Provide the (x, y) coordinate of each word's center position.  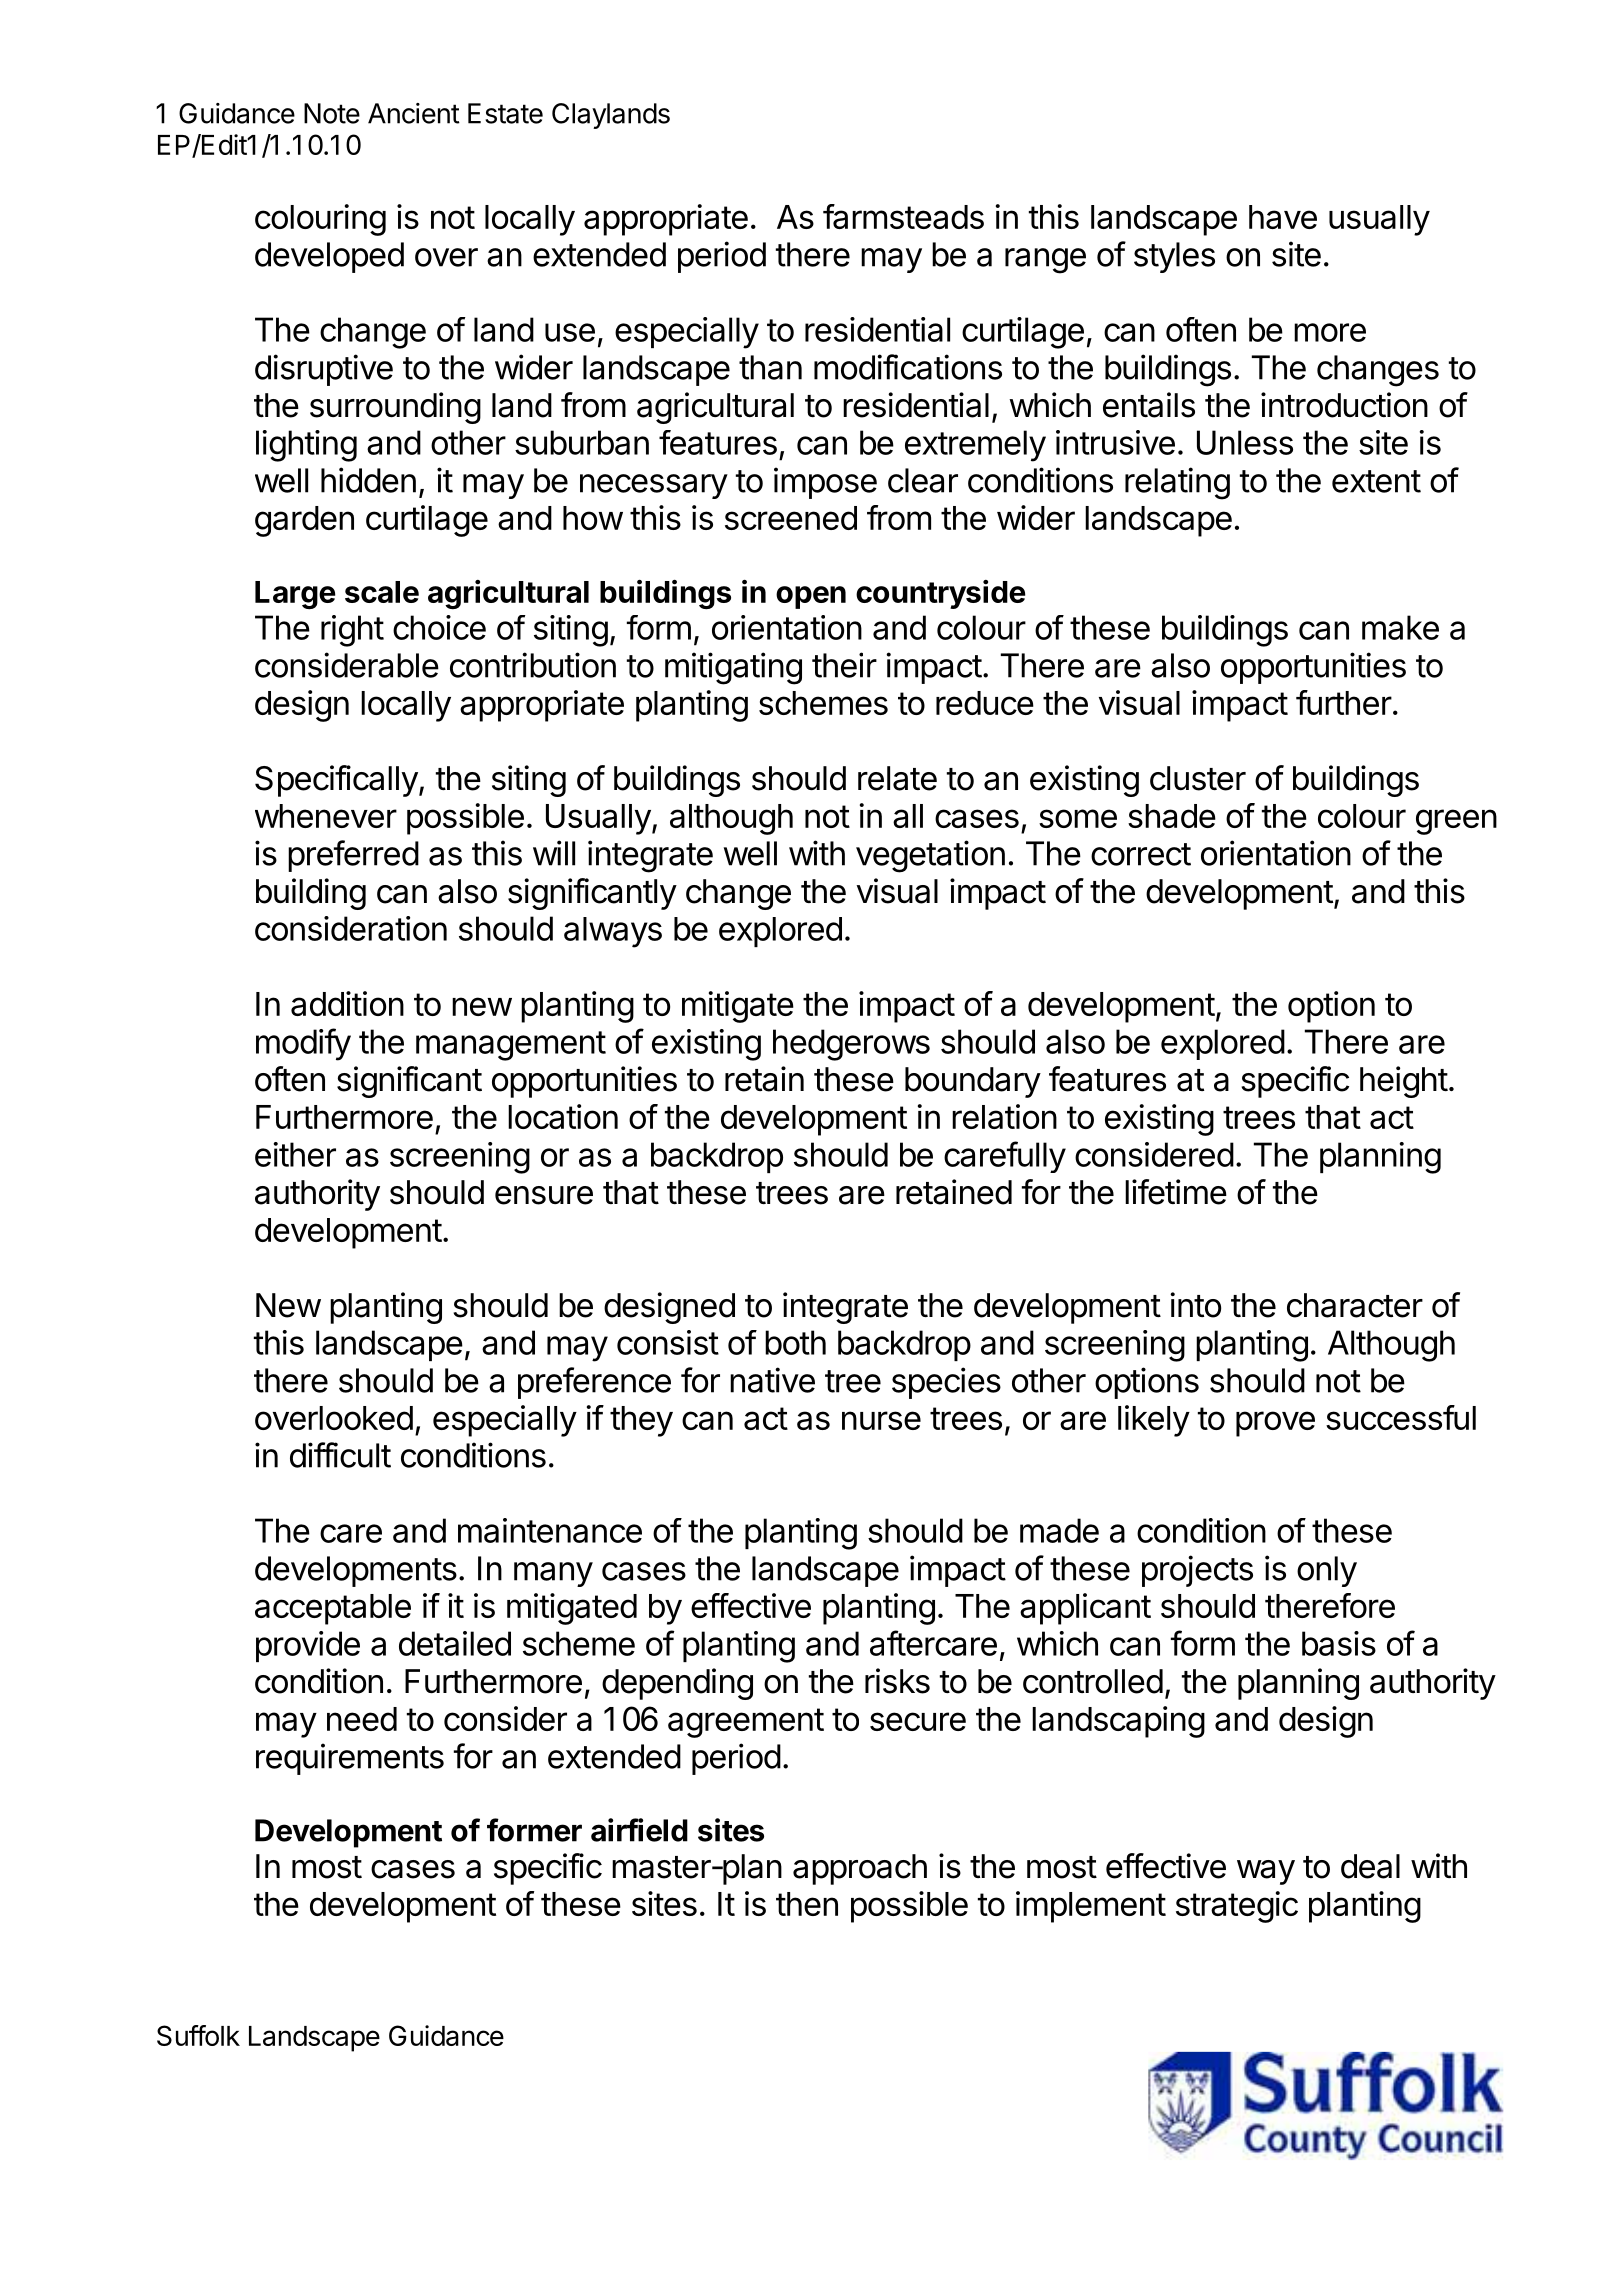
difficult (340, 1455)
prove (1275, 1424)
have (1283, 217)
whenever (326, 816)
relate (897, 778)
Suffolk (198, 2035)
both (795, 1342)
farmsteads (903, 216)
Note (332, 113)
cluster (1198, 778)
